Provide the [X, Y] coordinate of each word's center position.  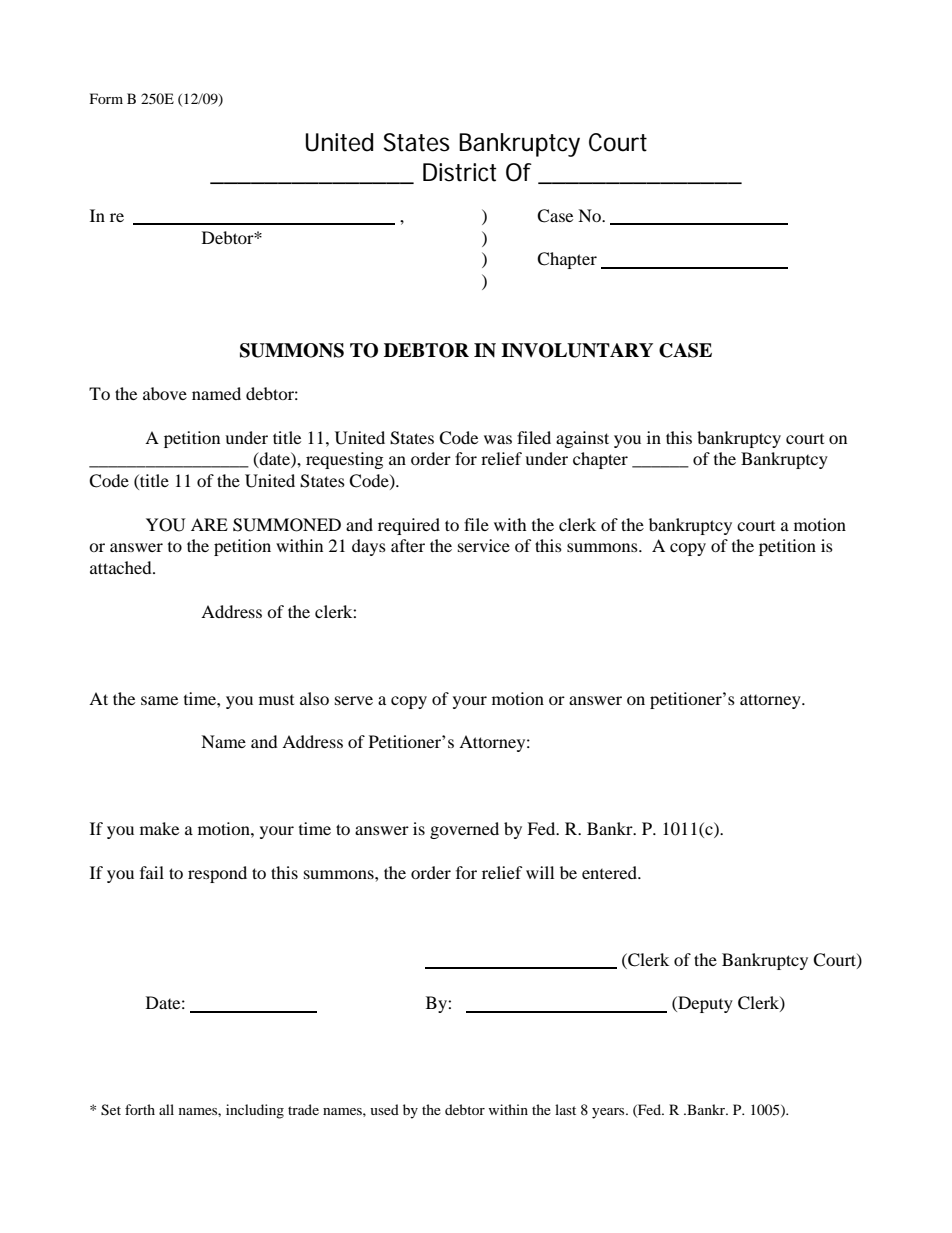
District [460, 172]
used [384, 1109]
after [408, 545]
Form [106, 98]
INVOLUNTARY [577, 350]
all [166, 1109]
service [484, 545]
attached [122, 567]
